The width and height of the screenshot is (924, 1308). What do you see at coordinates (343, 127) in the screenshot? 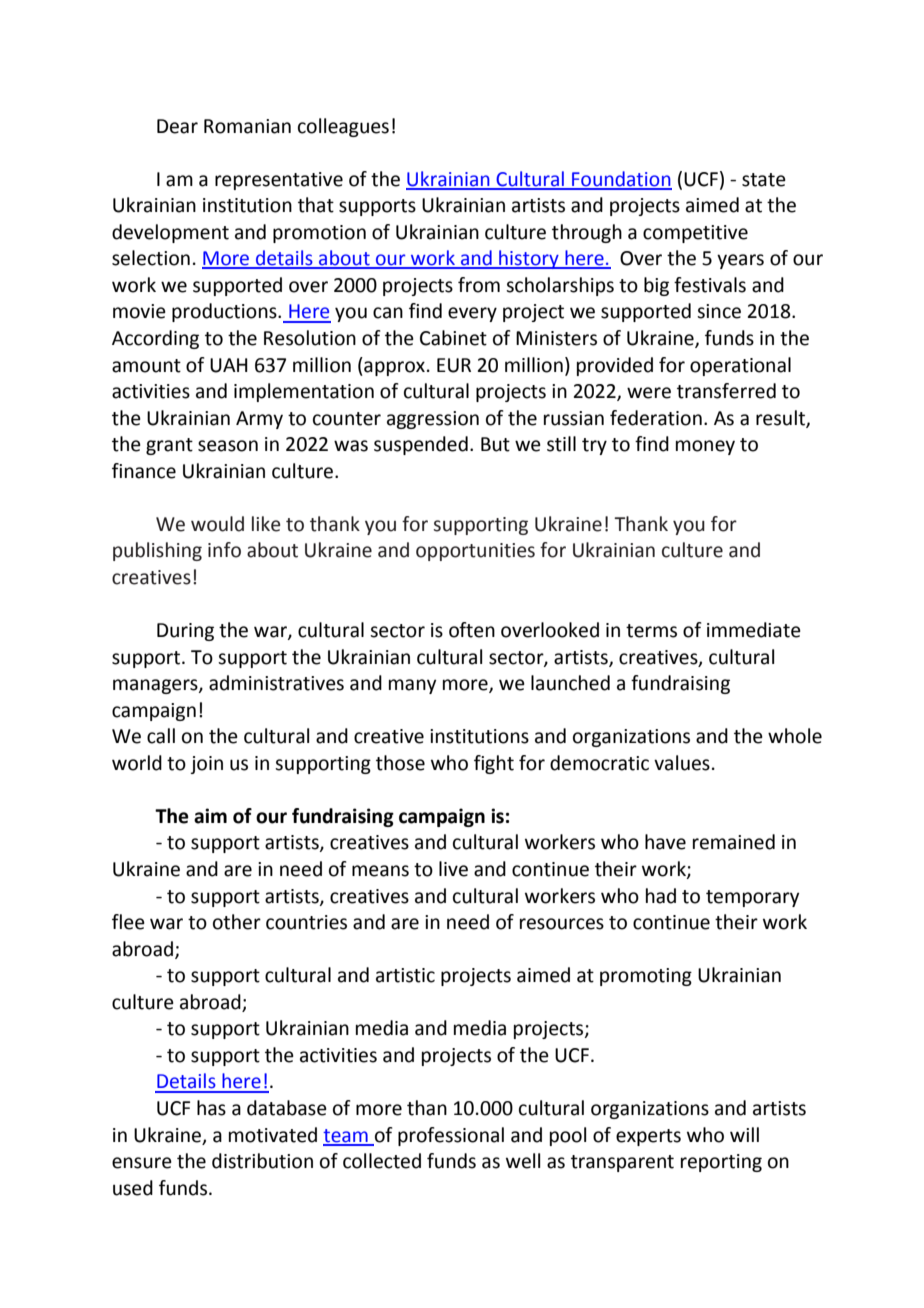
I see `colleagues` at bounding box center [343, 127].
